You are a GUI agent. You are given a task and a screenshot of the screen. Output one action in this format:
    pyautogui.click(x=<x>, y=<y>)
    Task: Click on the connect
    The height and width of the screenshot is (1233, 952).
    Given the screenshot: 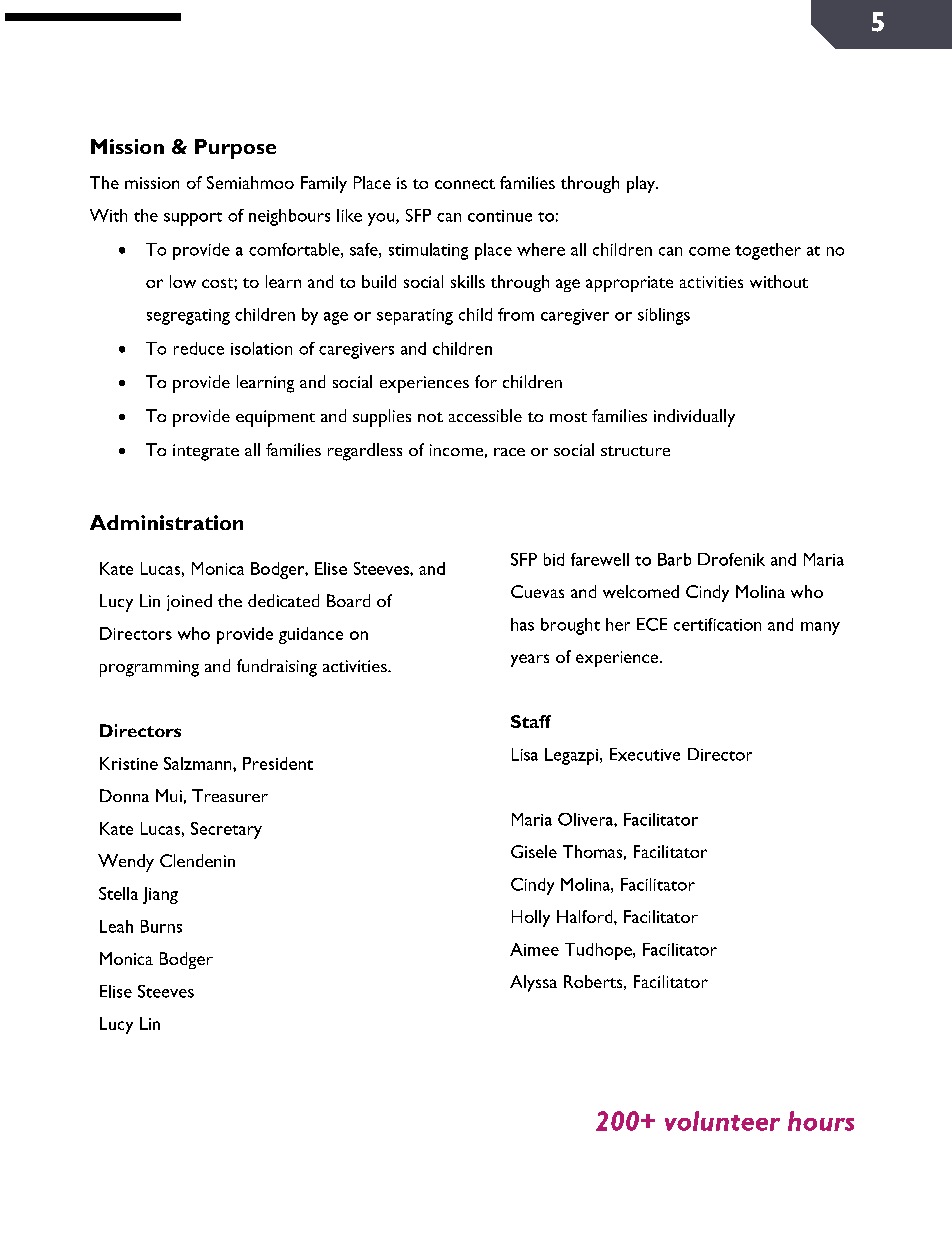 What is the action you would take?
    pyautogui.click(x=465, y=184)
